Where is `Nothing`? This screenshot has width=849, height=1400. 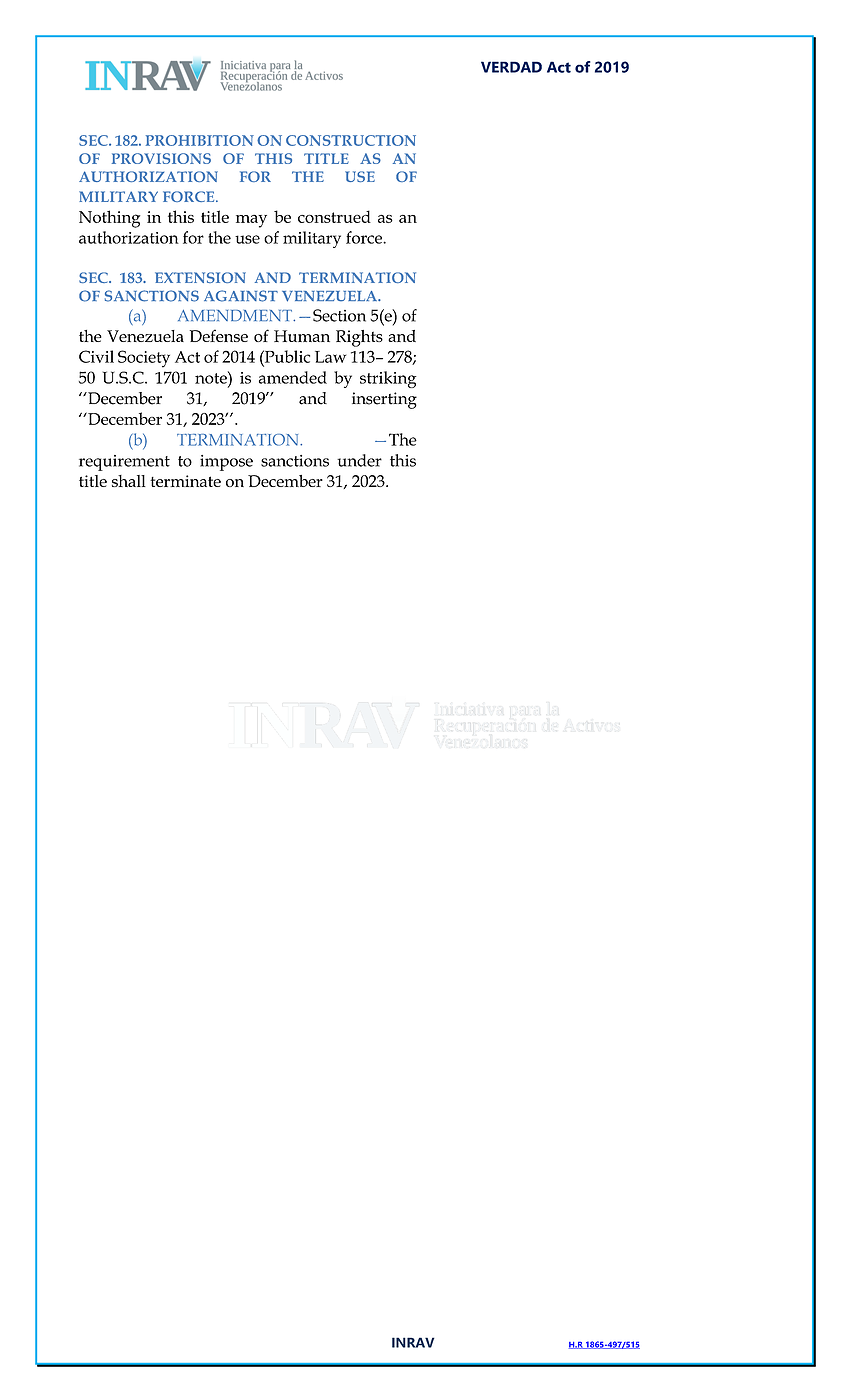 Nothing is located at coordinates (109, 219).
